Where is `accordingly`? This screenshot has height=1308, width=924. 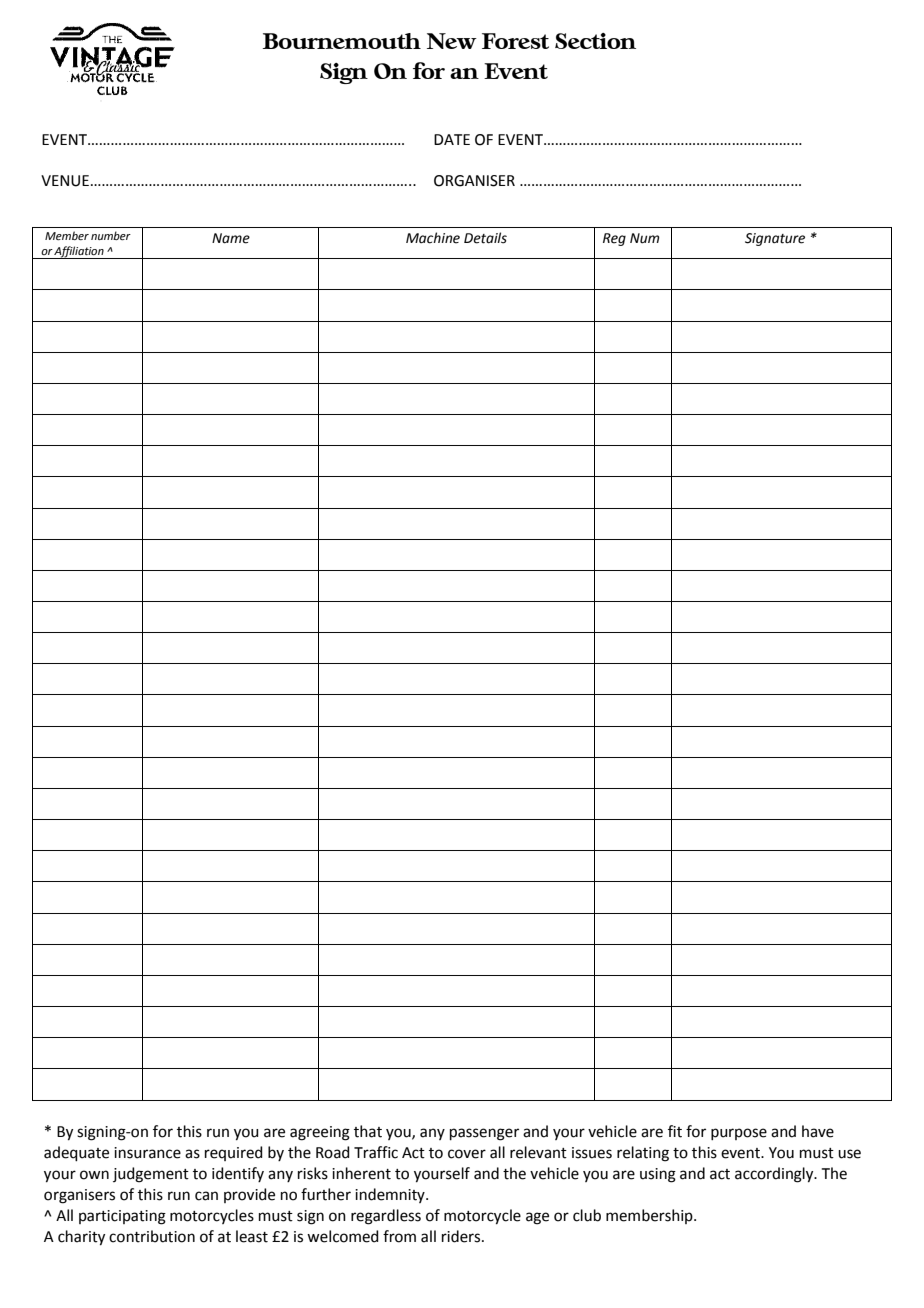 accordingly is located at coordinates (775, 1175).
